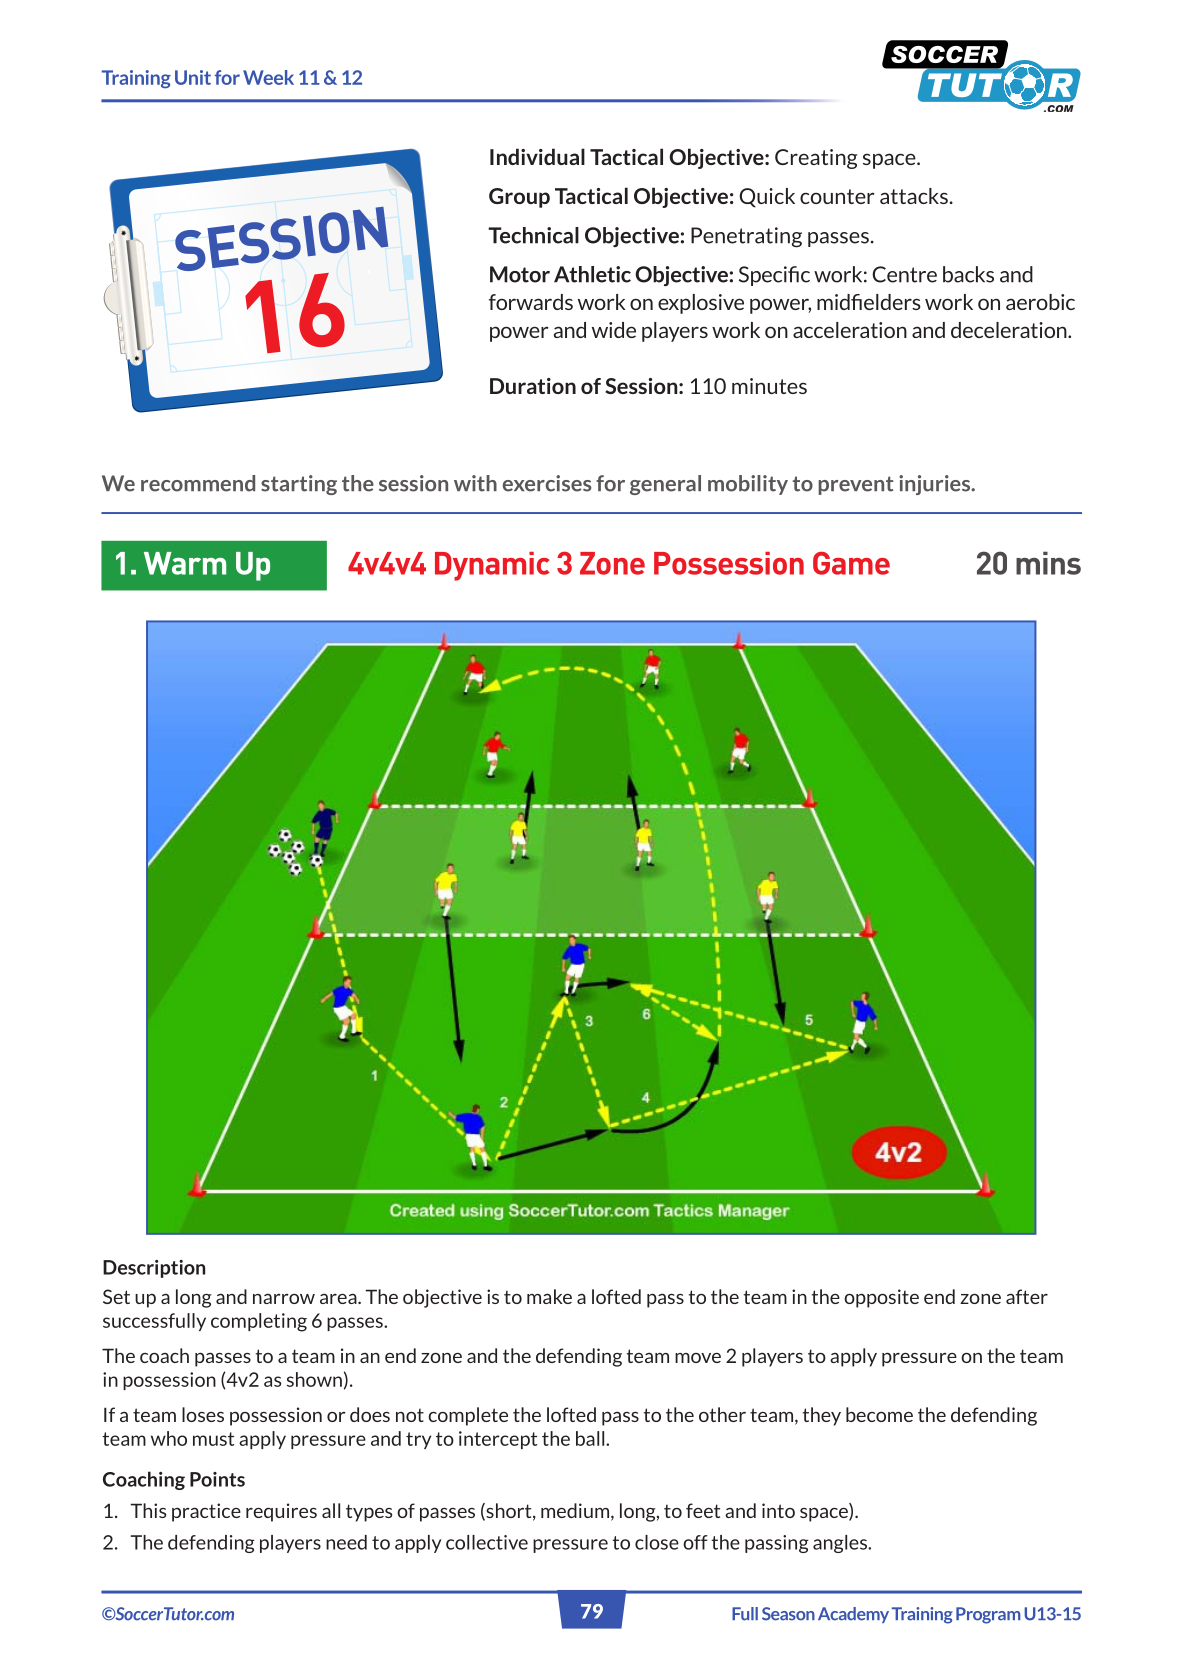 Image resolution: width=1184 pixels, height=1675 pixels. Describe the element at coordinates (520, 274) in the image. I see `Motor` at that location.
